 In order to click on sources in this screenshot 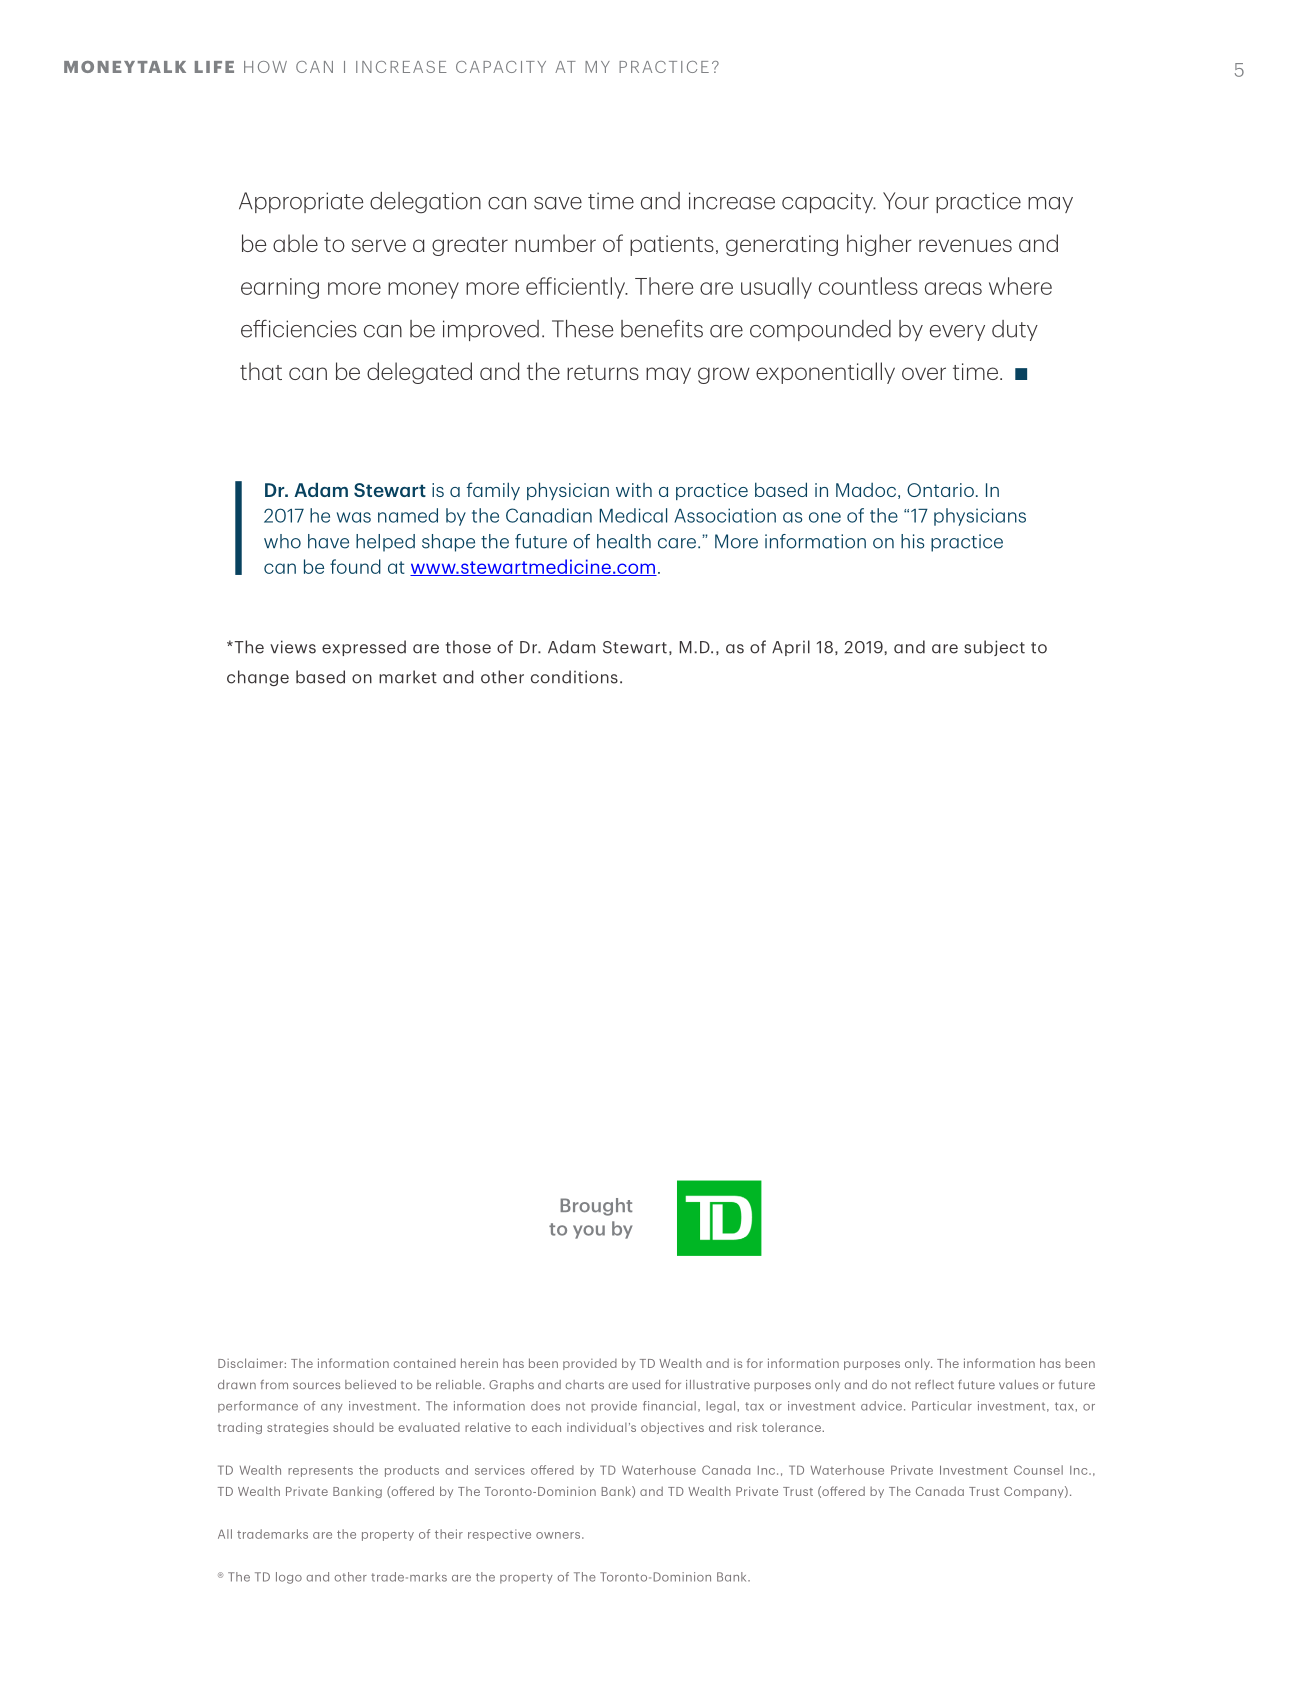, I will do `click(316, 1385)`.
